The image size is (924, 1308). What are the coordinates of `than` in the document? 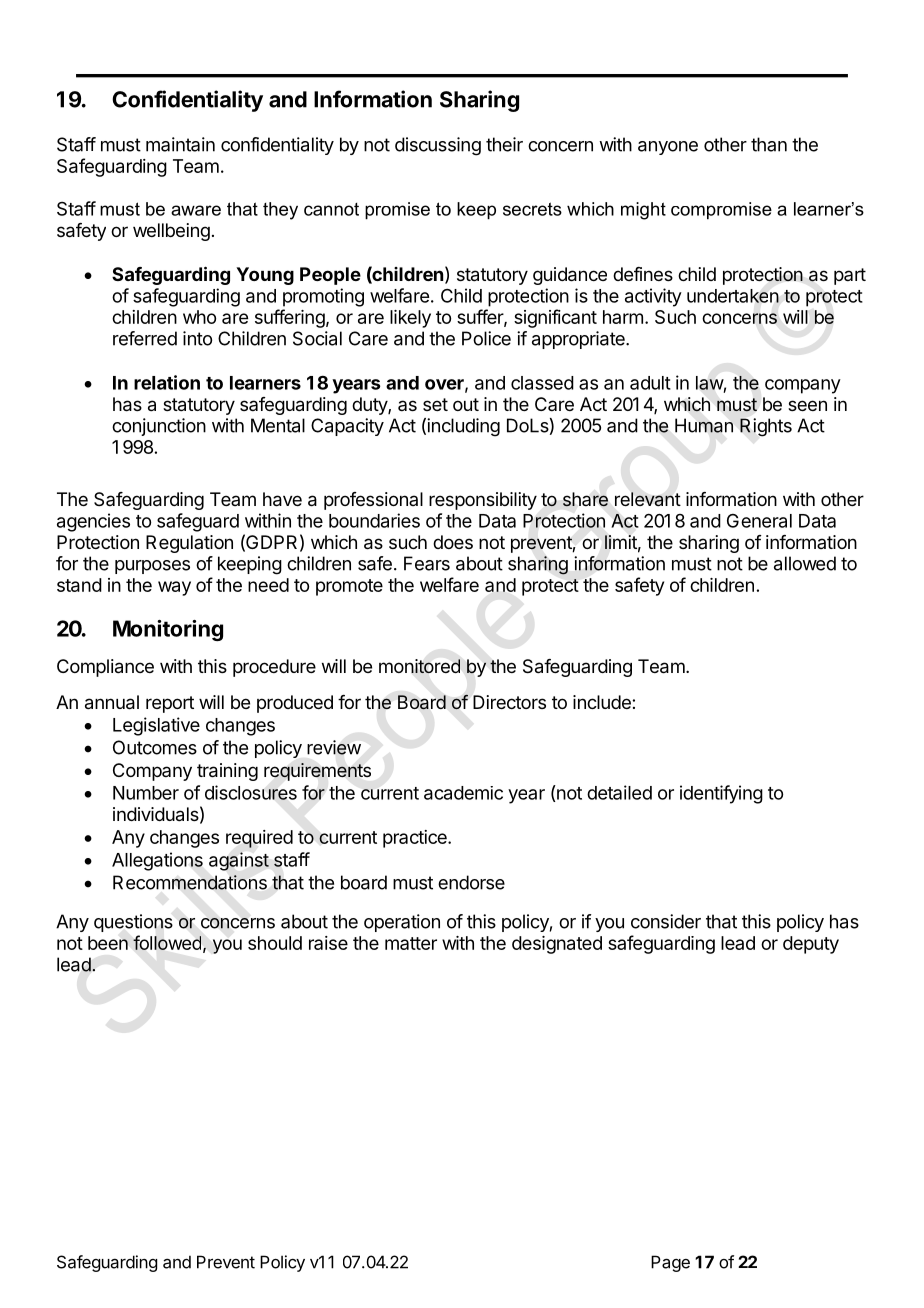 It's located at (769, 144).
